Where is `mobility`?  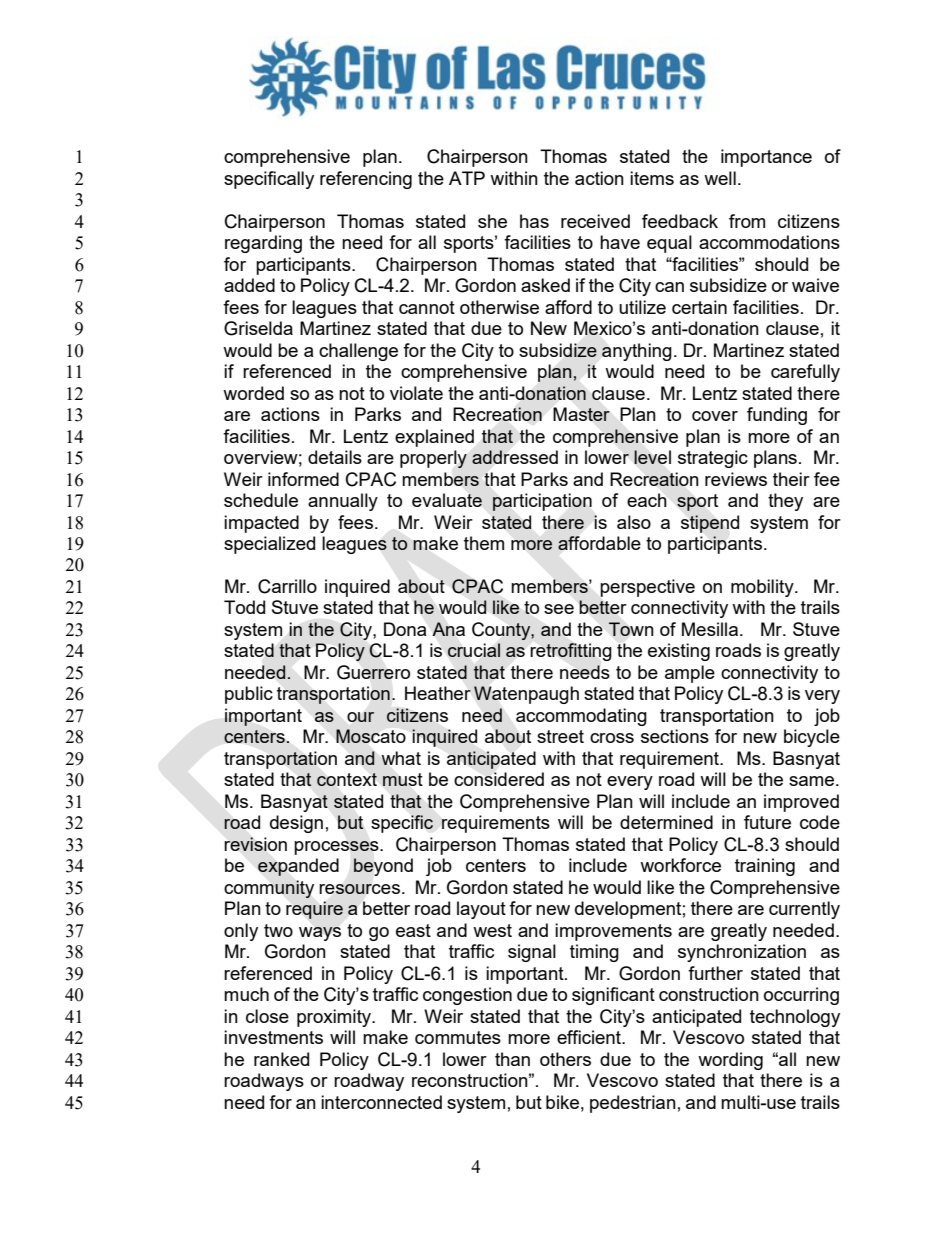
mobility is located at coordinates (763, 588).
